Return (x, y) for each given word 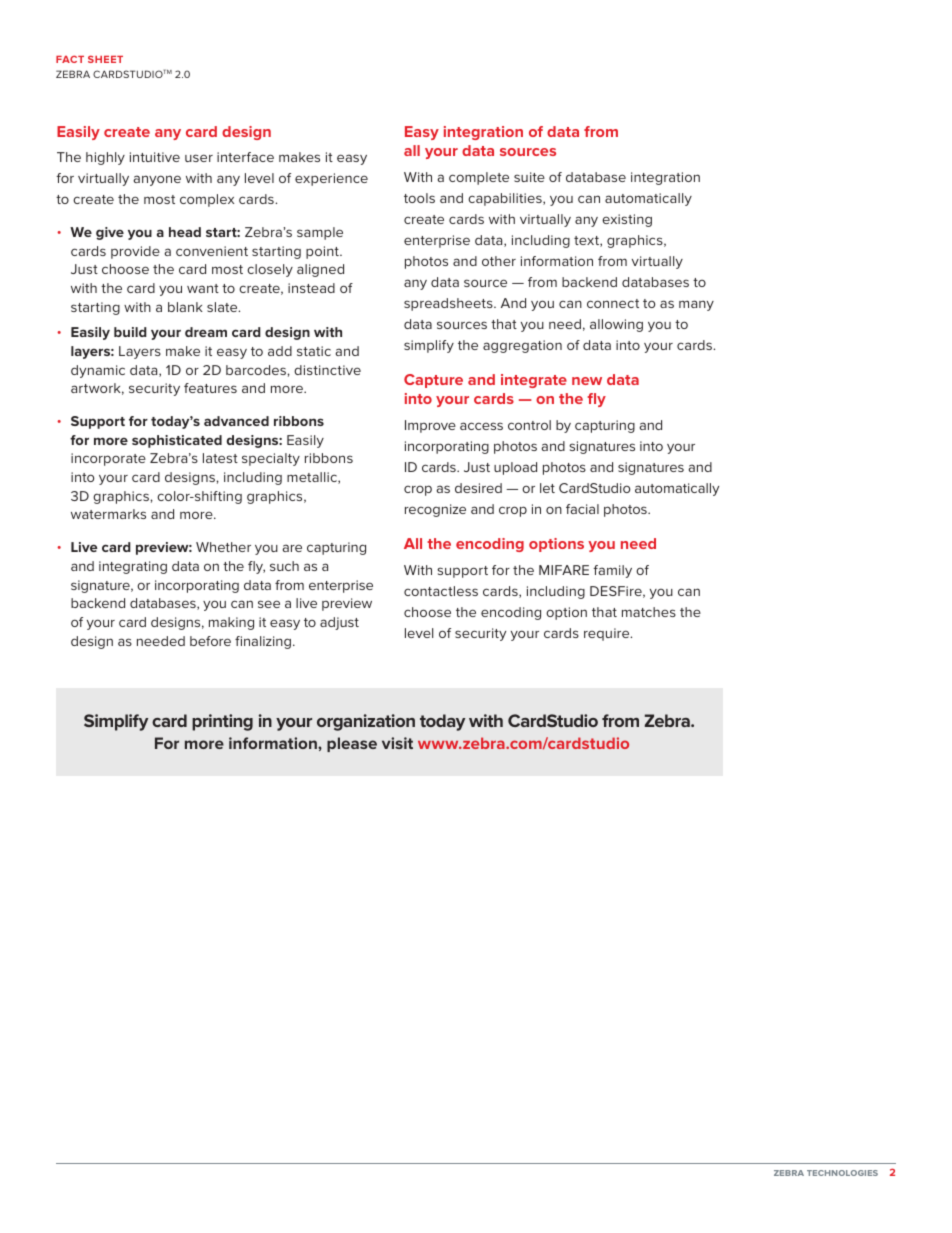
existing (627, 220)
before (210, 641)
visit (397, 743)
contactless (441, 591)
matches (649, 612)
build (130, 332)
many (696, 305)
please (352, 744)
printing (222, 722)
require (608, 634)
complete (479, 178)
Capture (433, 381)
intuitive (155, 157)
